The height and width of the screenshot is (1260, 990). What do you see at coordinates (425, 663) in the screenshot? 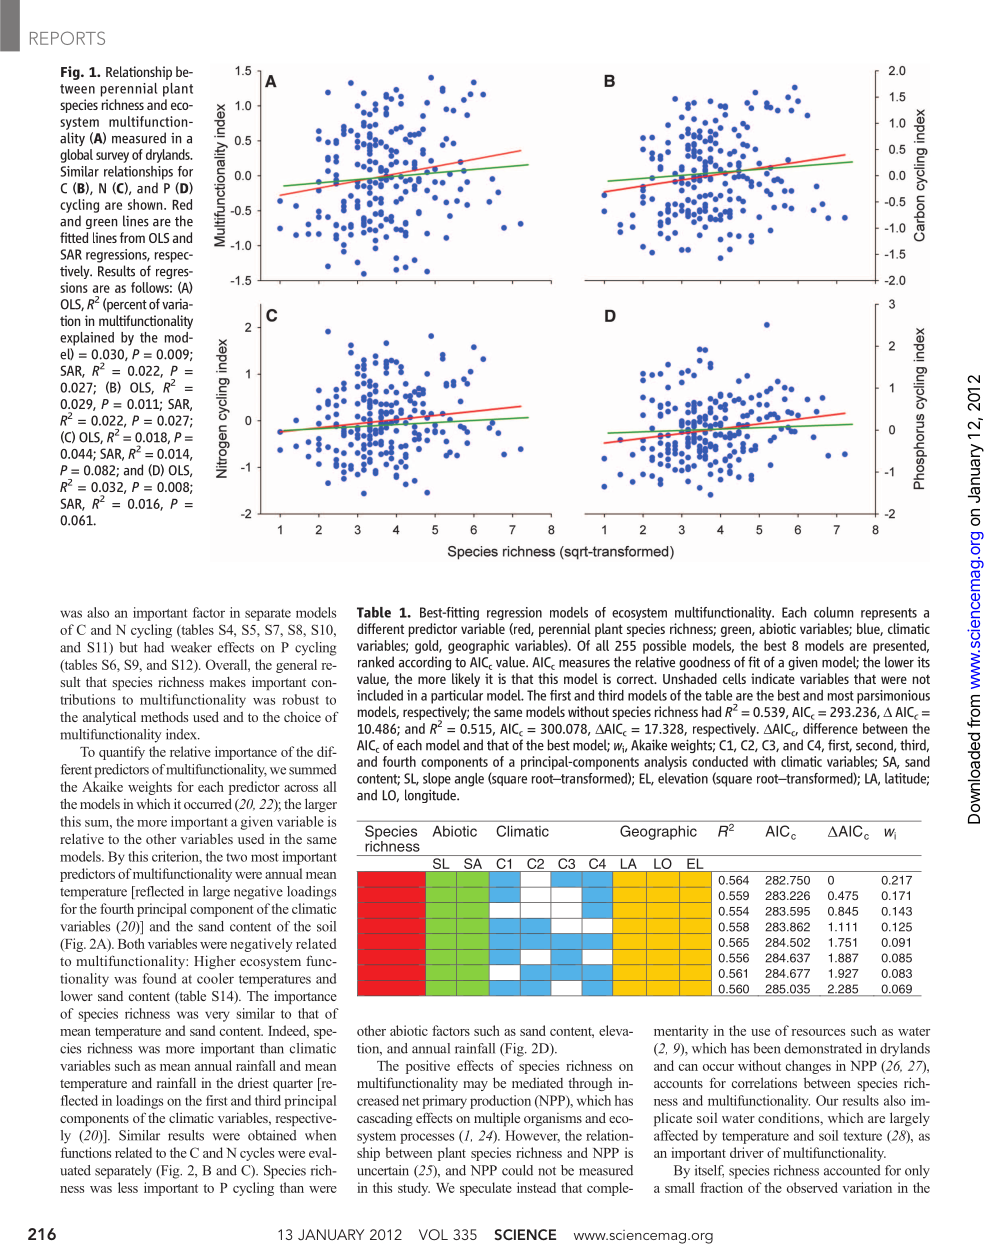
I see `according` at bounding box center [425, 663].
